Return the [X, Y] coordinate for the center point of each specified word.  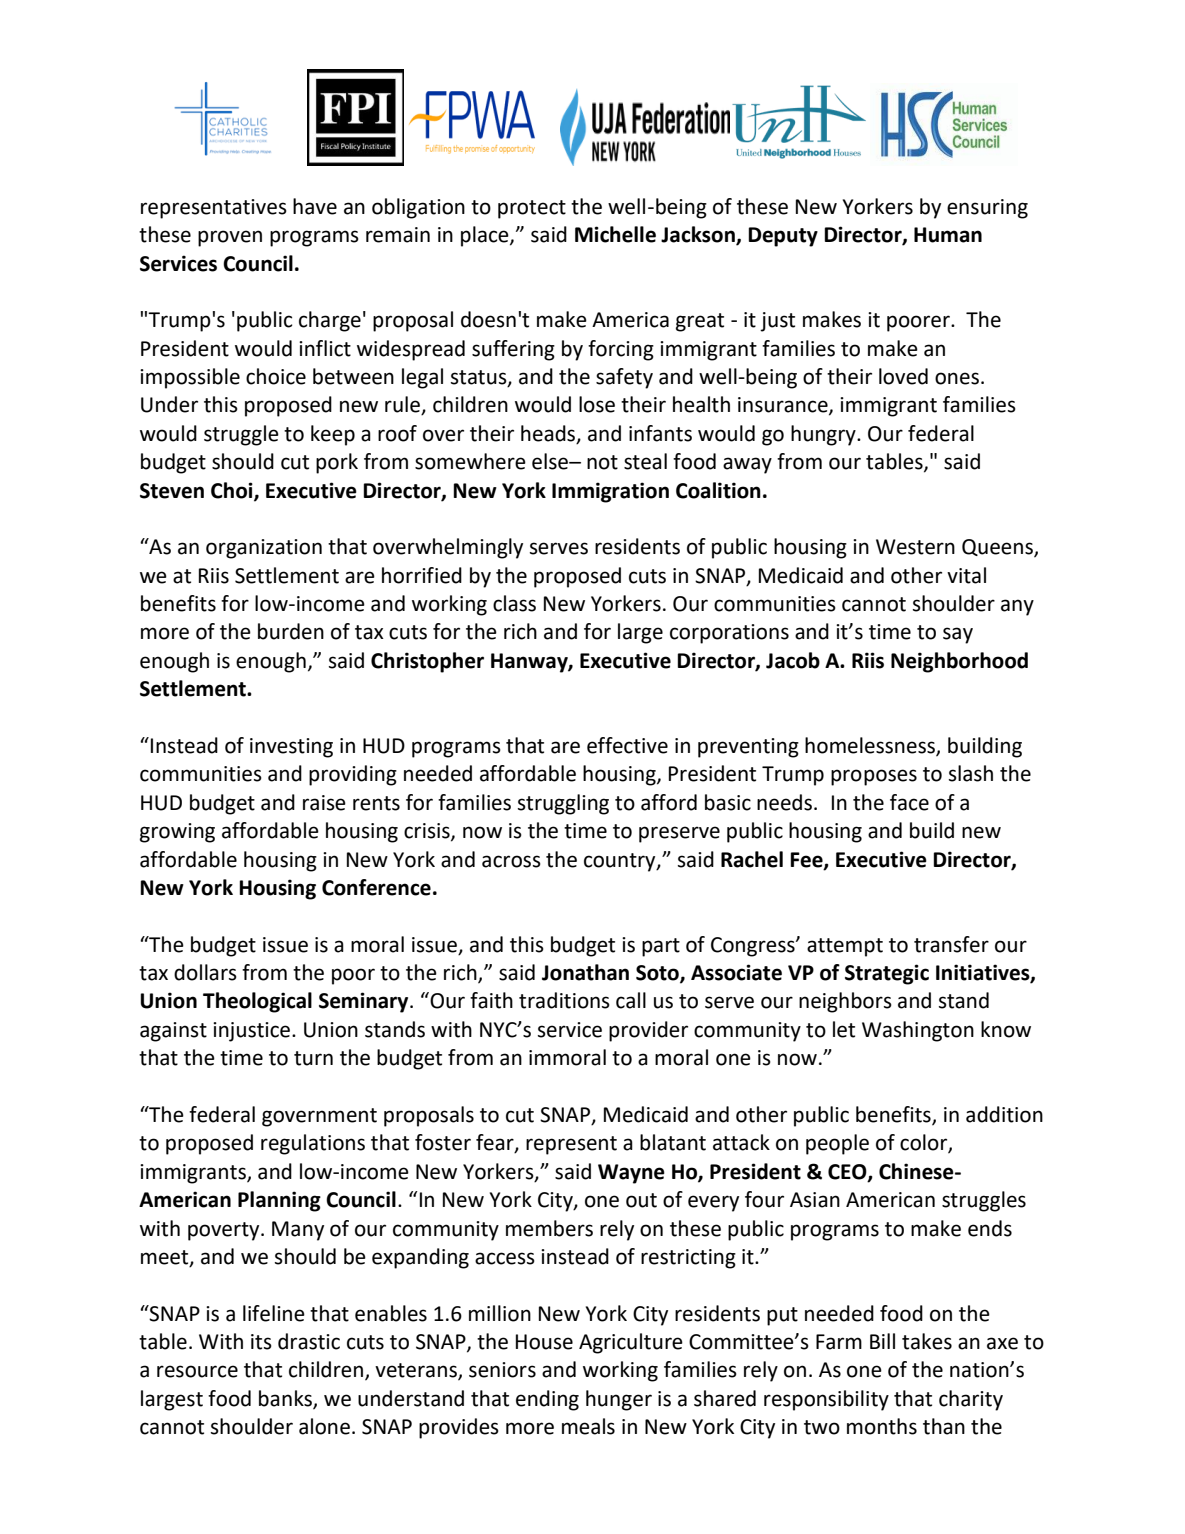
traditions [564, 1000]
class [514, 603]
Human [948, 235]
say [958, 635]
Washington [918, 1031]
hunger [619, 1400]
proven [230, 238]
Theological [257, 1002]
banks [286, 1399]
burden [291, 631]
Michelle [615, 234]
